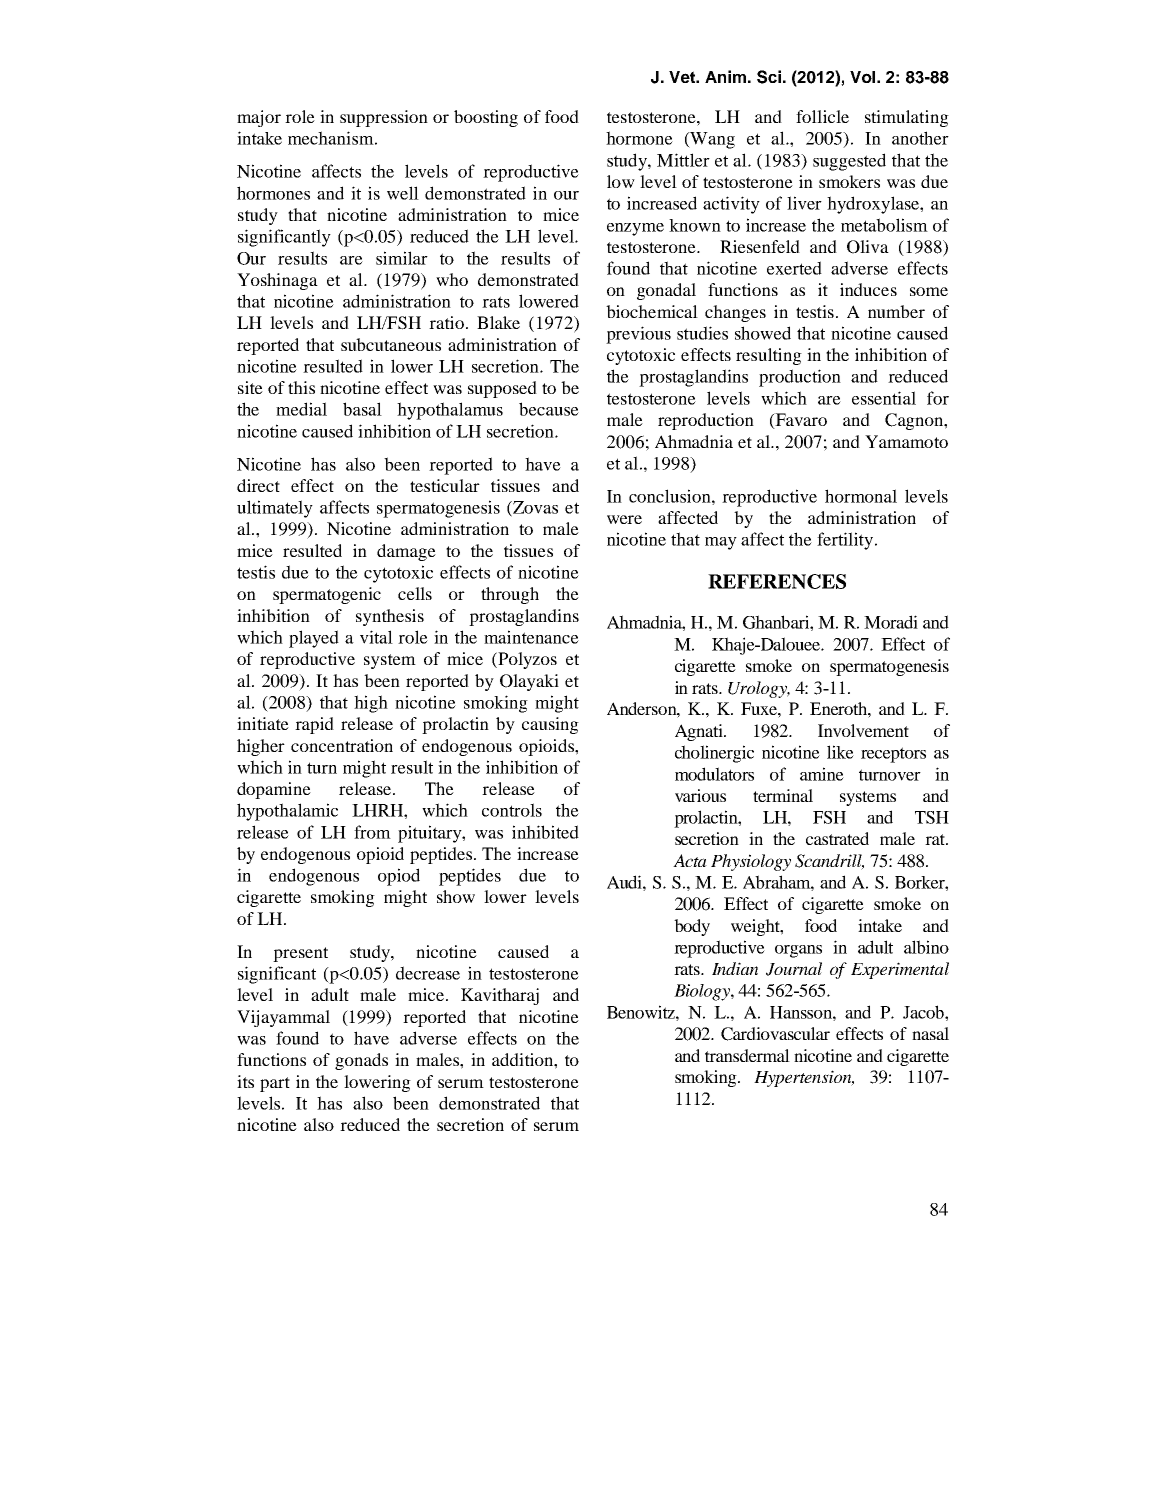  I want to click on follicle, so click(822, 116).
